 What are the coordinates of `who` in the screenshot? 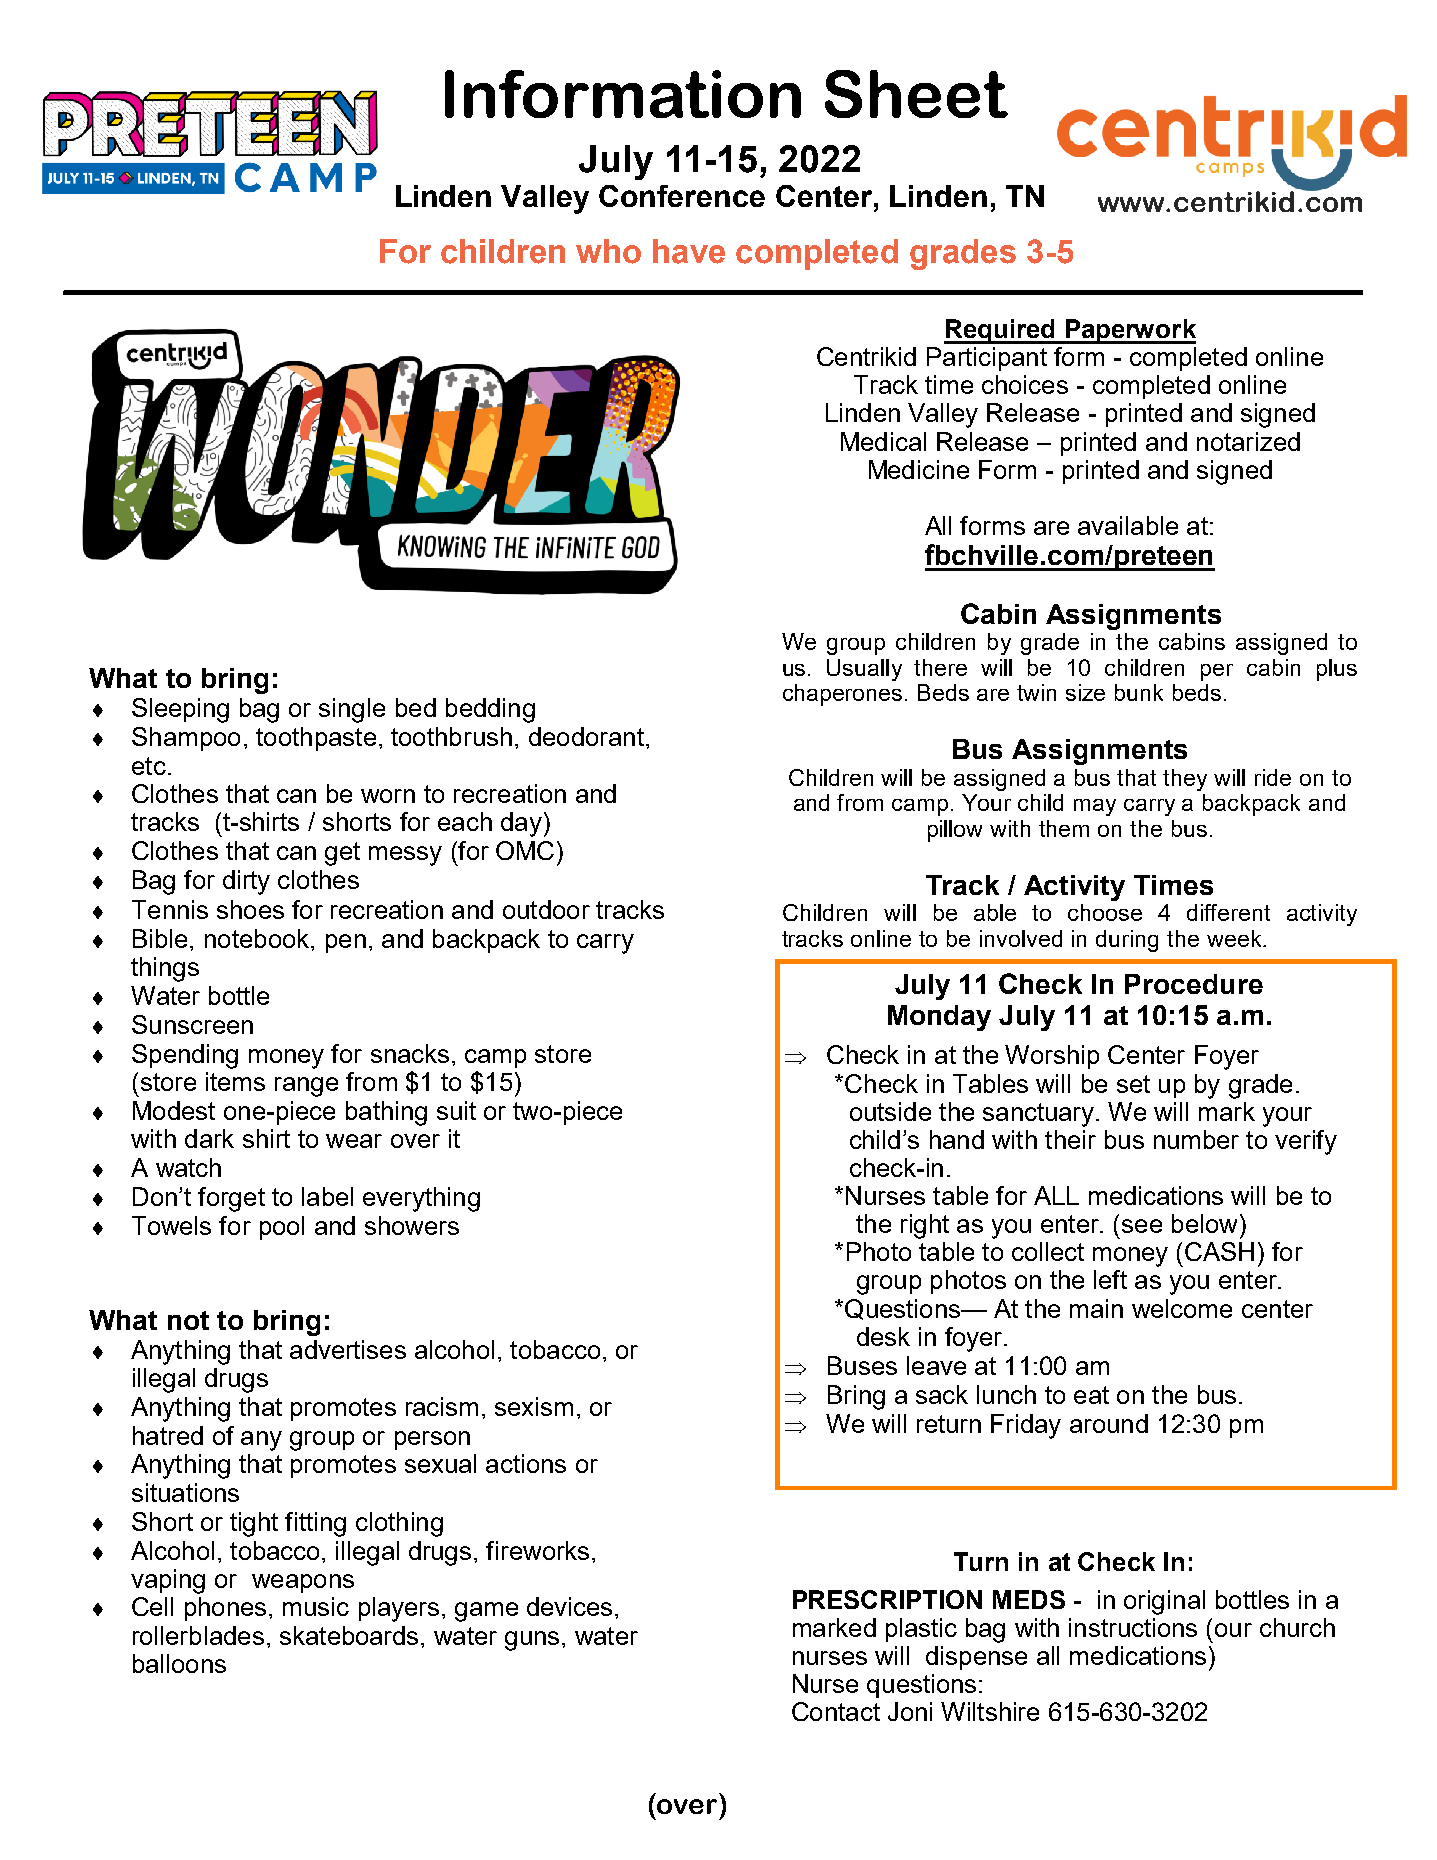 It's located at (608, 251).
